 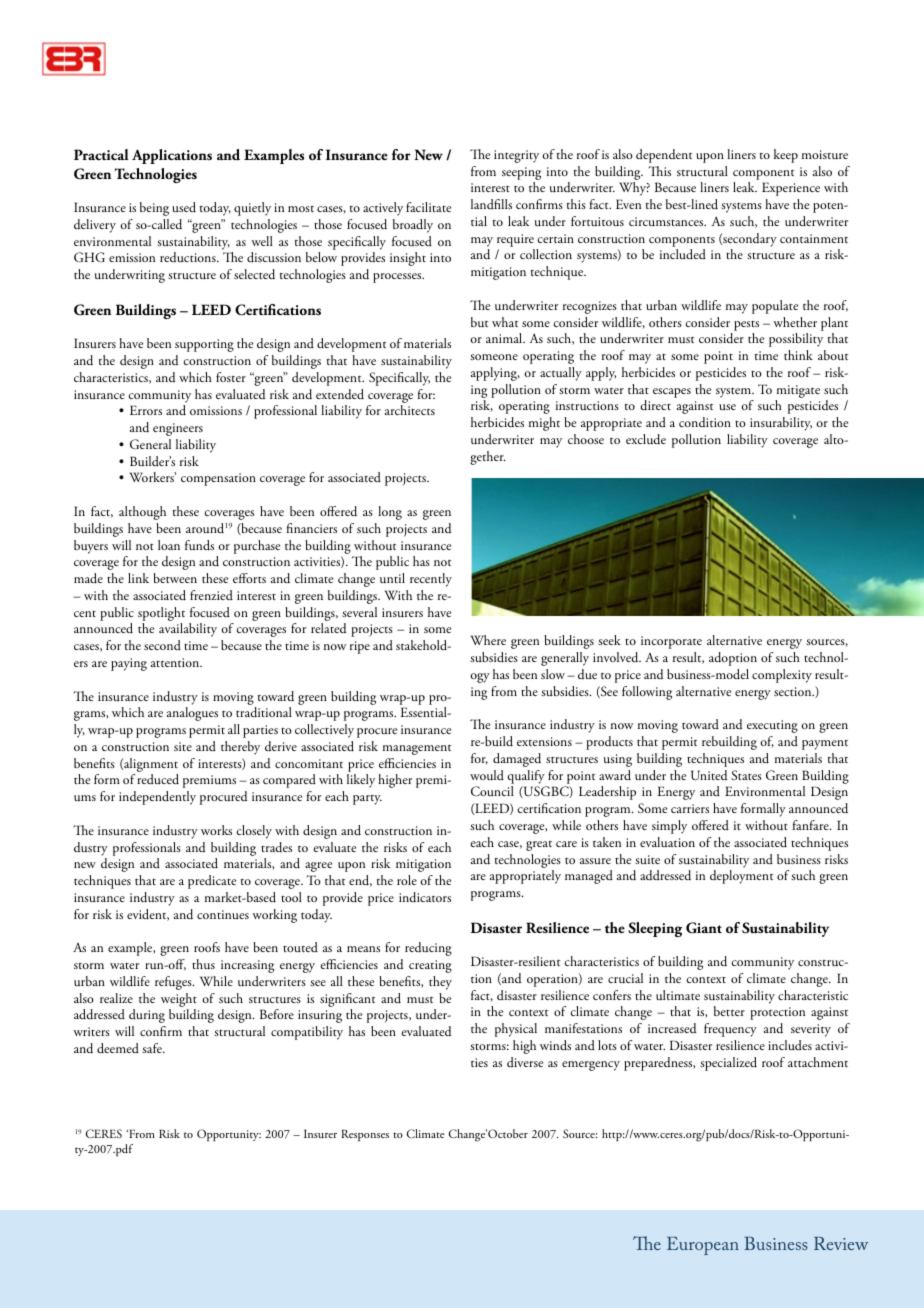 What do you see at coordinates (703, 1246) in the image?
I see `European` at bounding box center [703, 1246].
